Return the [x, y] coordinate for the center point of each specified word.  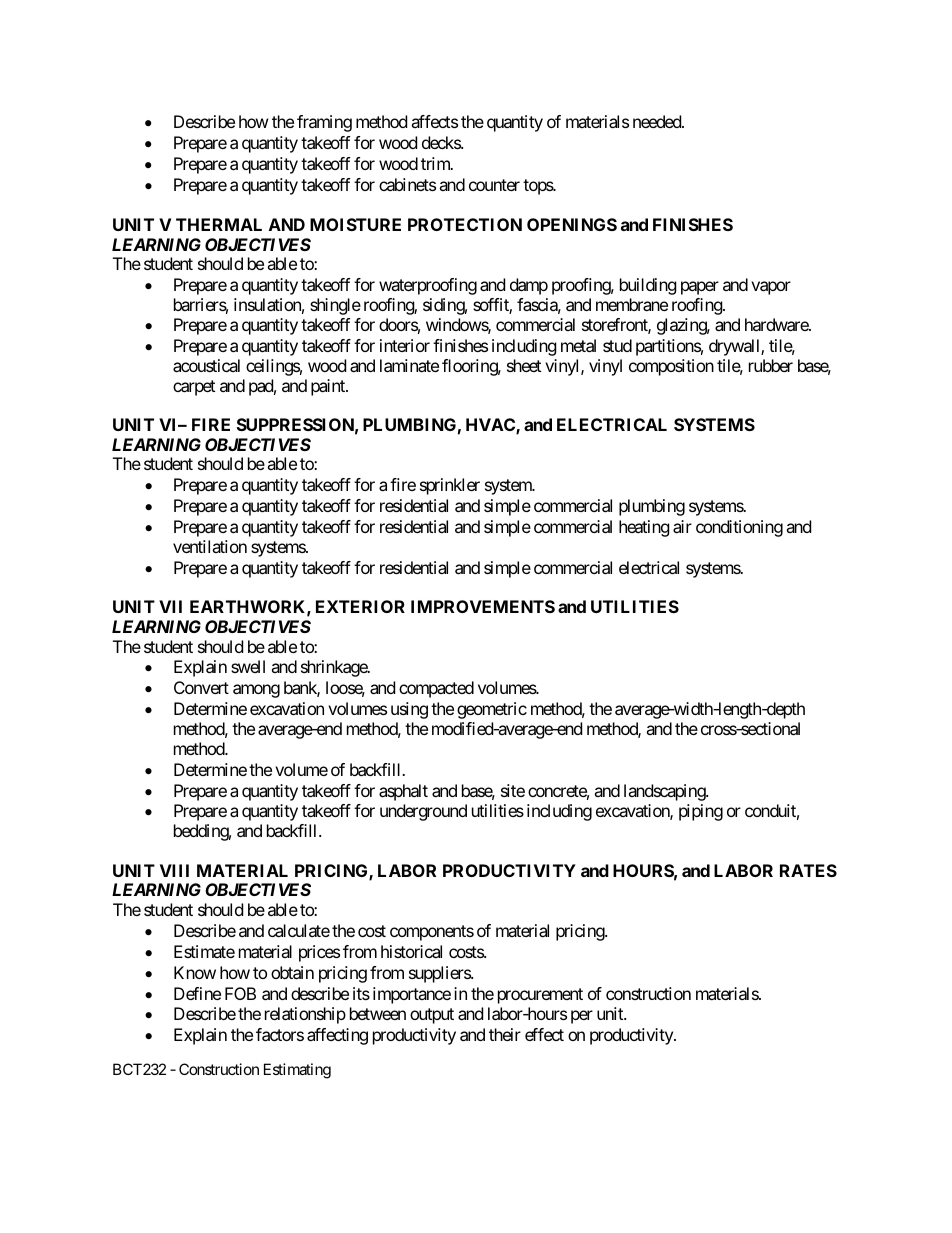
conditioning [739, 528]
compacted [436, 689]
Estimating [297, 1071]
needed [658, 121]
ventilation [210, 546]
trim [436, 163]
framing [324, 123]
